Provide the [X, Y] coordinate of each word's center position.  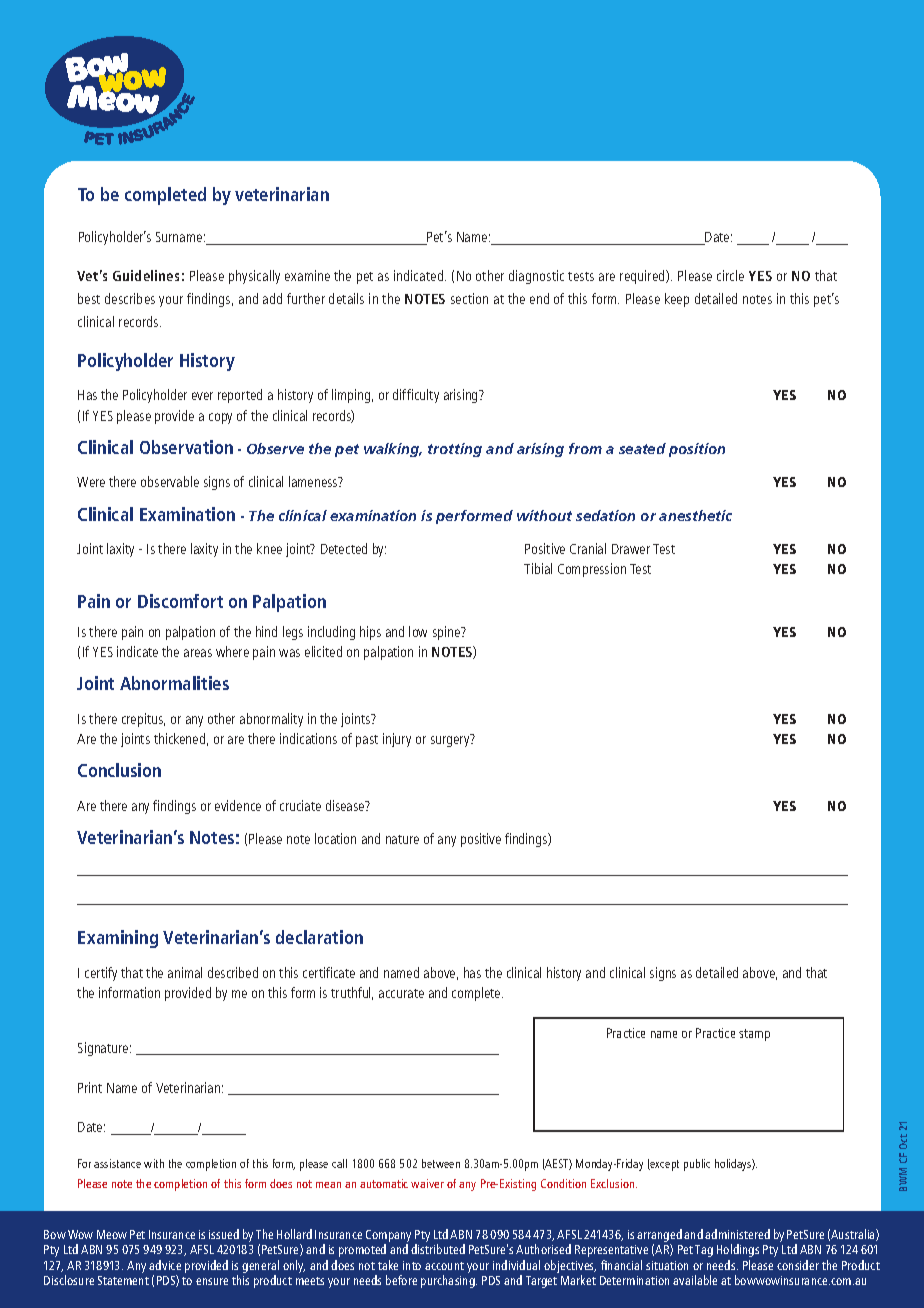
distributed [438, 1249]
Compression [592, 570]
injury [397, 740]
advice [165, 1265]
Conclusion [119, 770]
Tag [704, 1251]
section [469, 298]
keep [677, 300]
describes [130, 298]
